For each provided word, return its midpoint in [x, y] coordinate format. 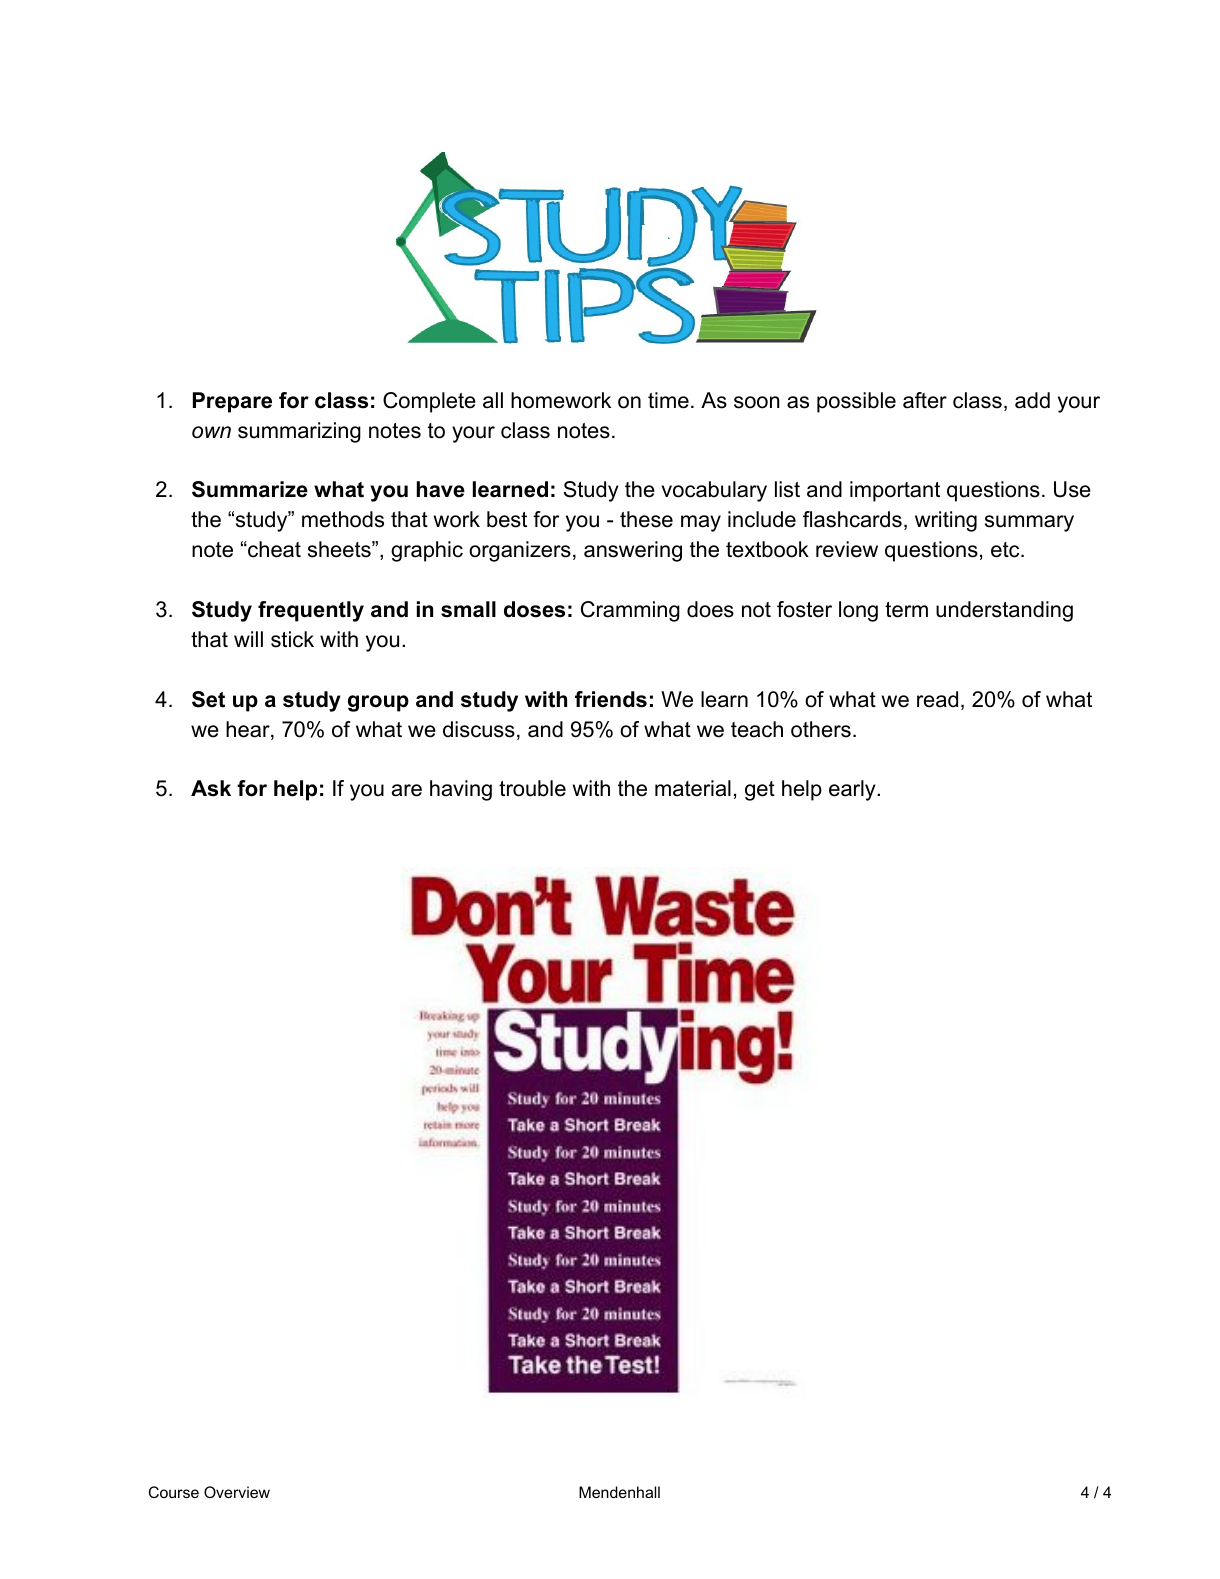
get [760, 791]
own [211, 432]
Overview [237, 1492]
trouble [532, 788]
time [668, 400]
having [461, 790]
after [925, 400]
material [693, 788]
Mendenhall [619, 1492]
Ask [211, 788]
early [853, 790]
